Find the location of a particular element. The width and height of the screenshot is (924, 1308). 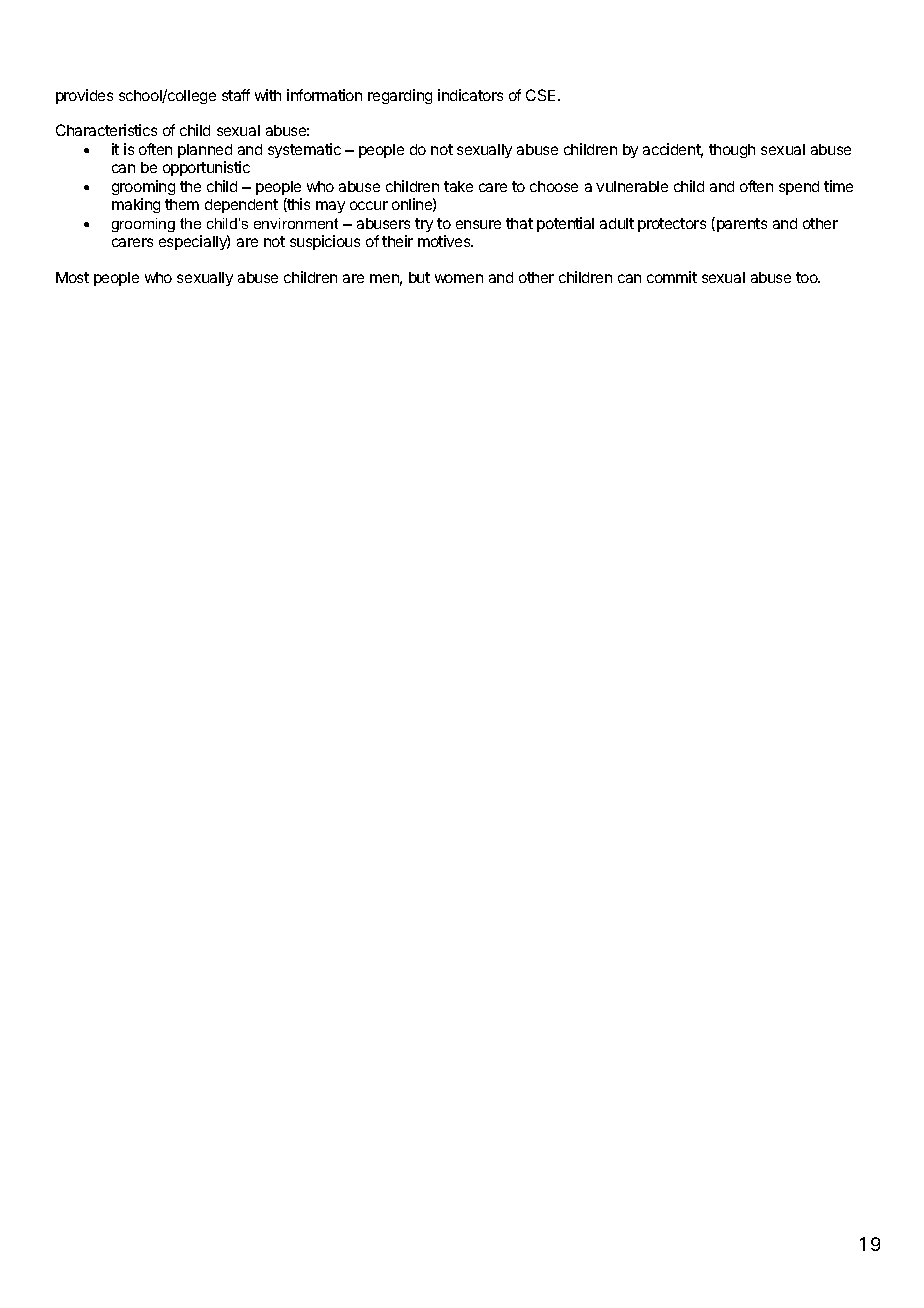

systematic is located at coordinates (304, 150).
